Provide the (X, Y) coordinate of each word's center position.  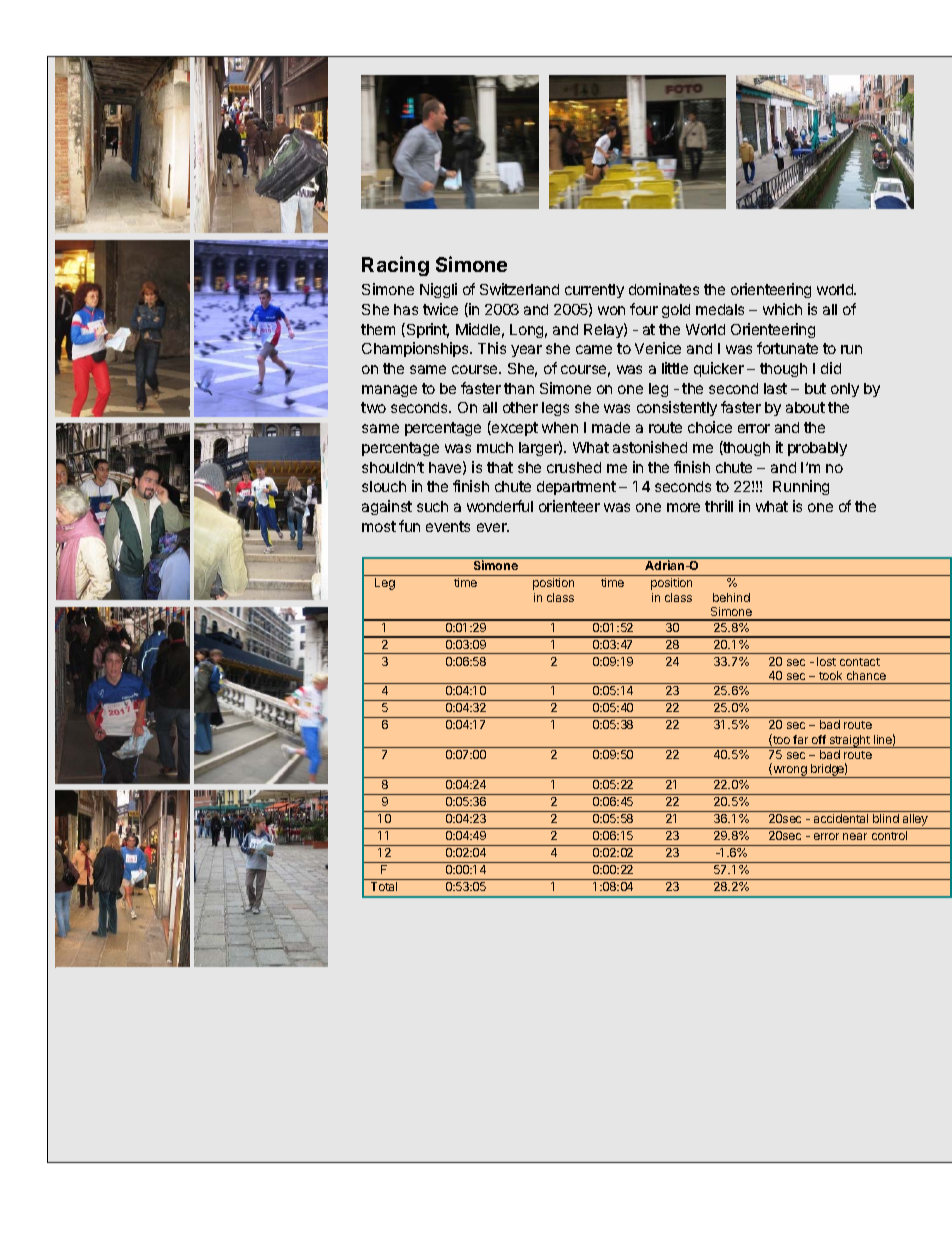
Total (384, 886)
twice (440, 309)
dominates (664, 289)
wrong (790, 772)
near (855, 836)
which (782, 309)
